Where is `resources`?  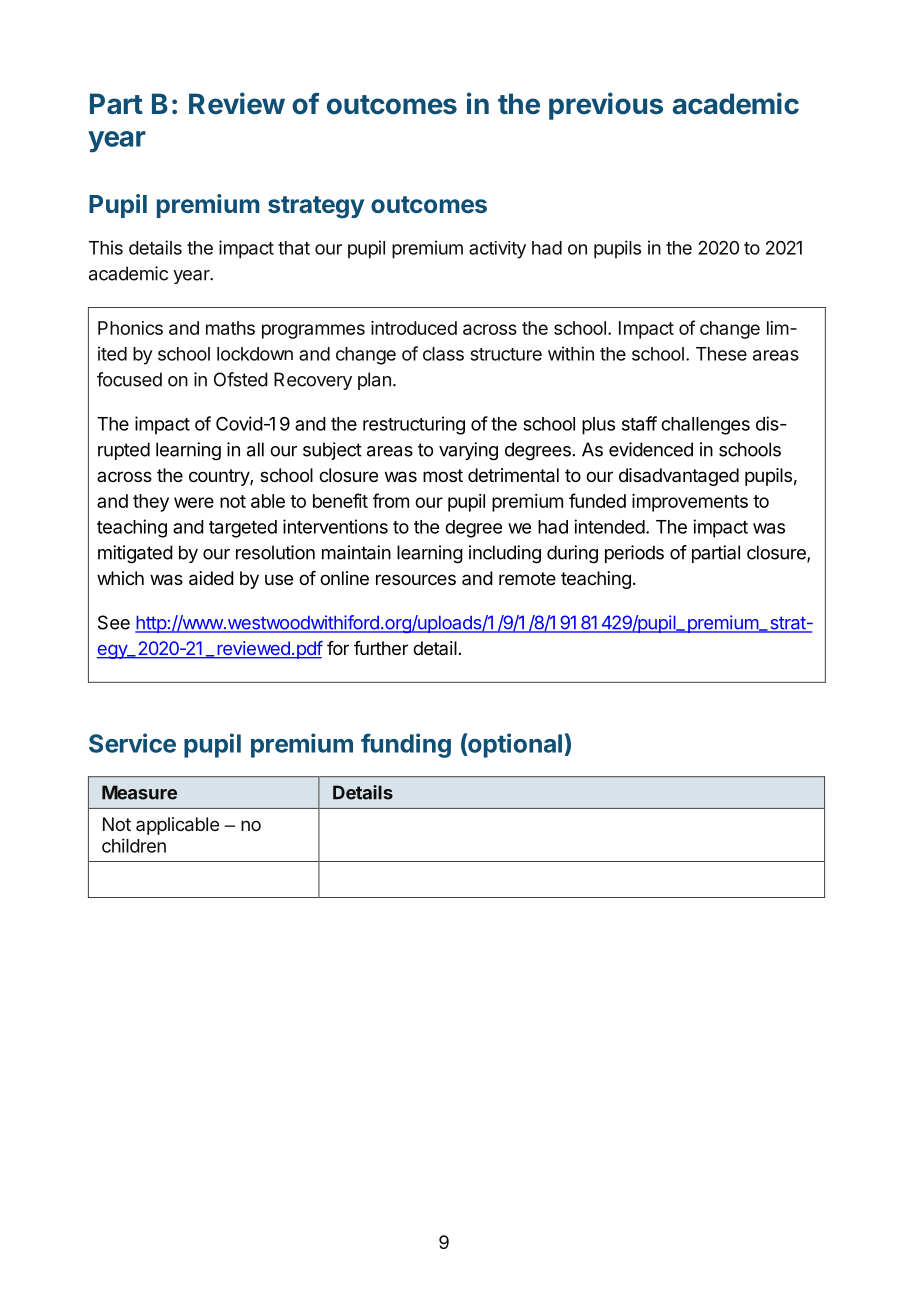 resources is located at coordinates (416, 579).
